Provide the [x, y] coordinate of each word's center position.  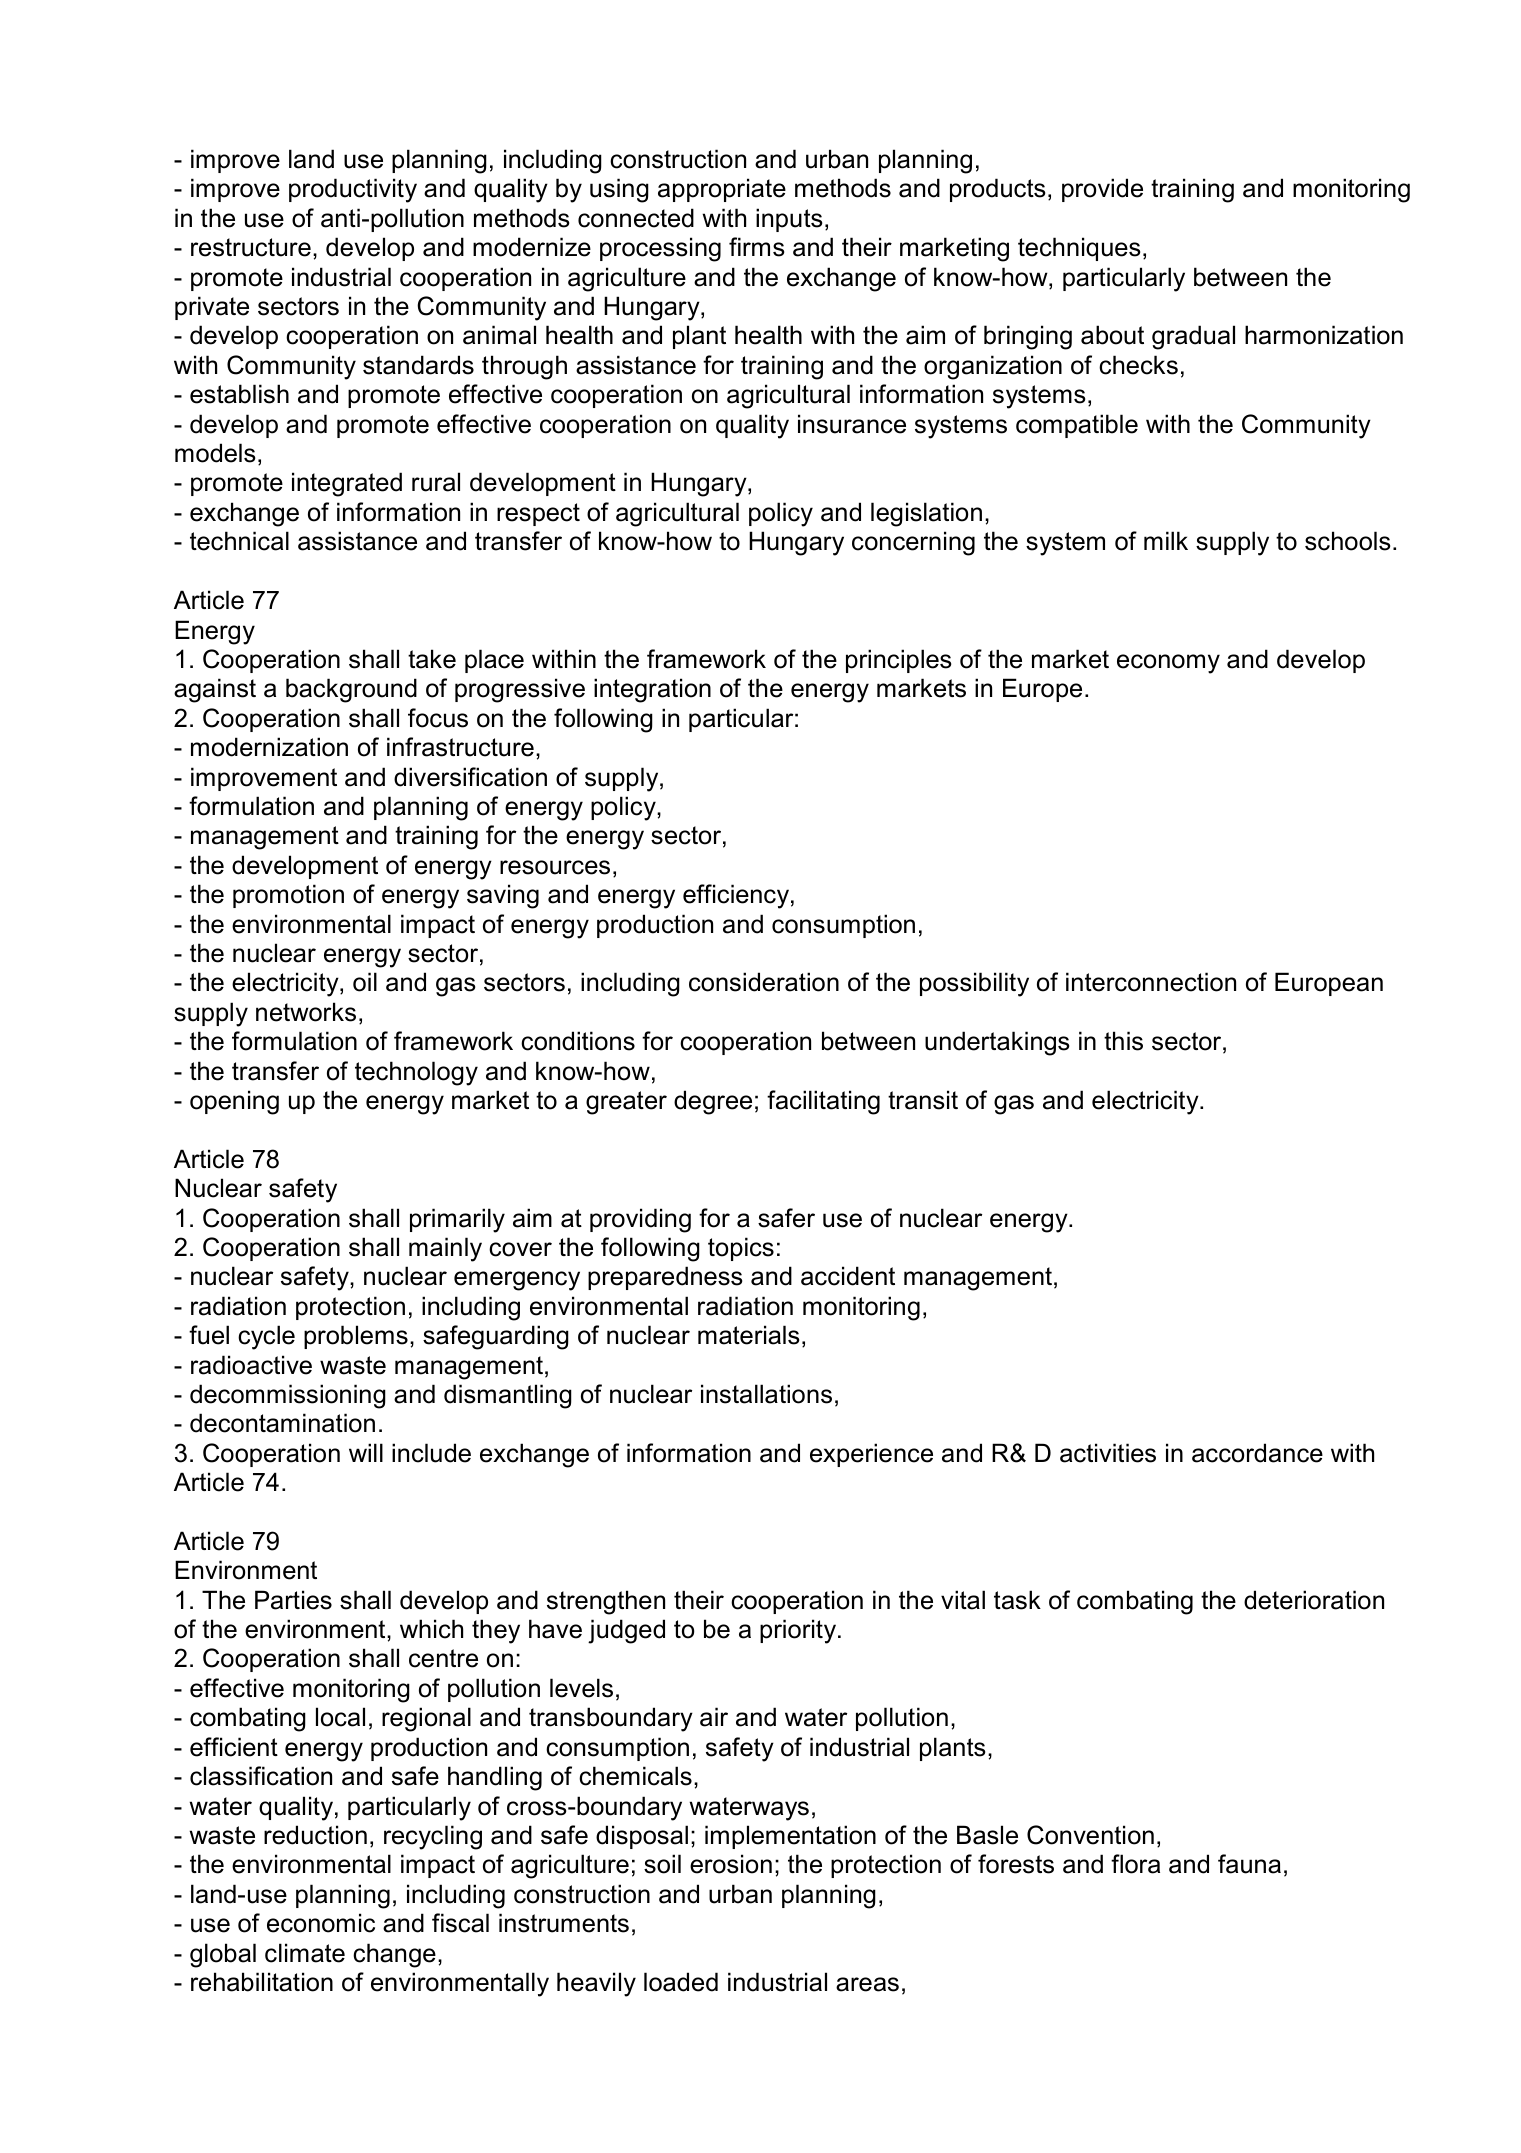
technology [416, 1073]
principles [898, 661]
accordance [1257, 1453]
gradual [1193, 337]
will [366, 1452]
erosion [731, 1864]
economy [1168, 664]
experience [871, 1455]
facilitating [823, 1102]
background [351, 690]
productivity [353, 190]
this [1123, 1041]
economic [321, 1923]
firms [756, 247]
